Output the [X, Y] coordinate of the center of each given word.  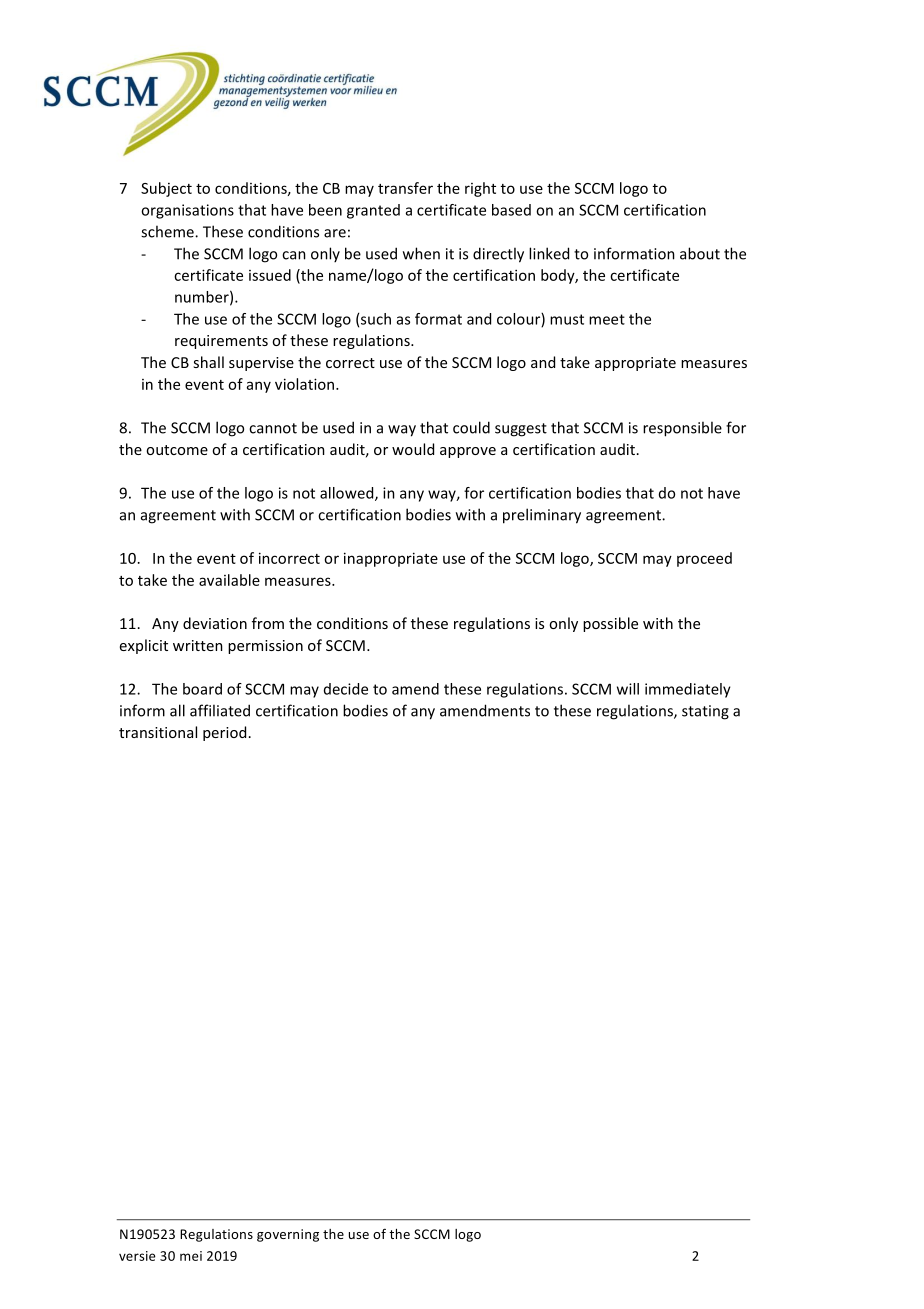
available [229, 580]
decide [346, 689]
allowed [348, 494]
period [224, 733]
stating [705, 712]
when [421, 253]
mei [191, 1256]
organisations [187, 211]
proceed [704, 559]
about [700, 253]
